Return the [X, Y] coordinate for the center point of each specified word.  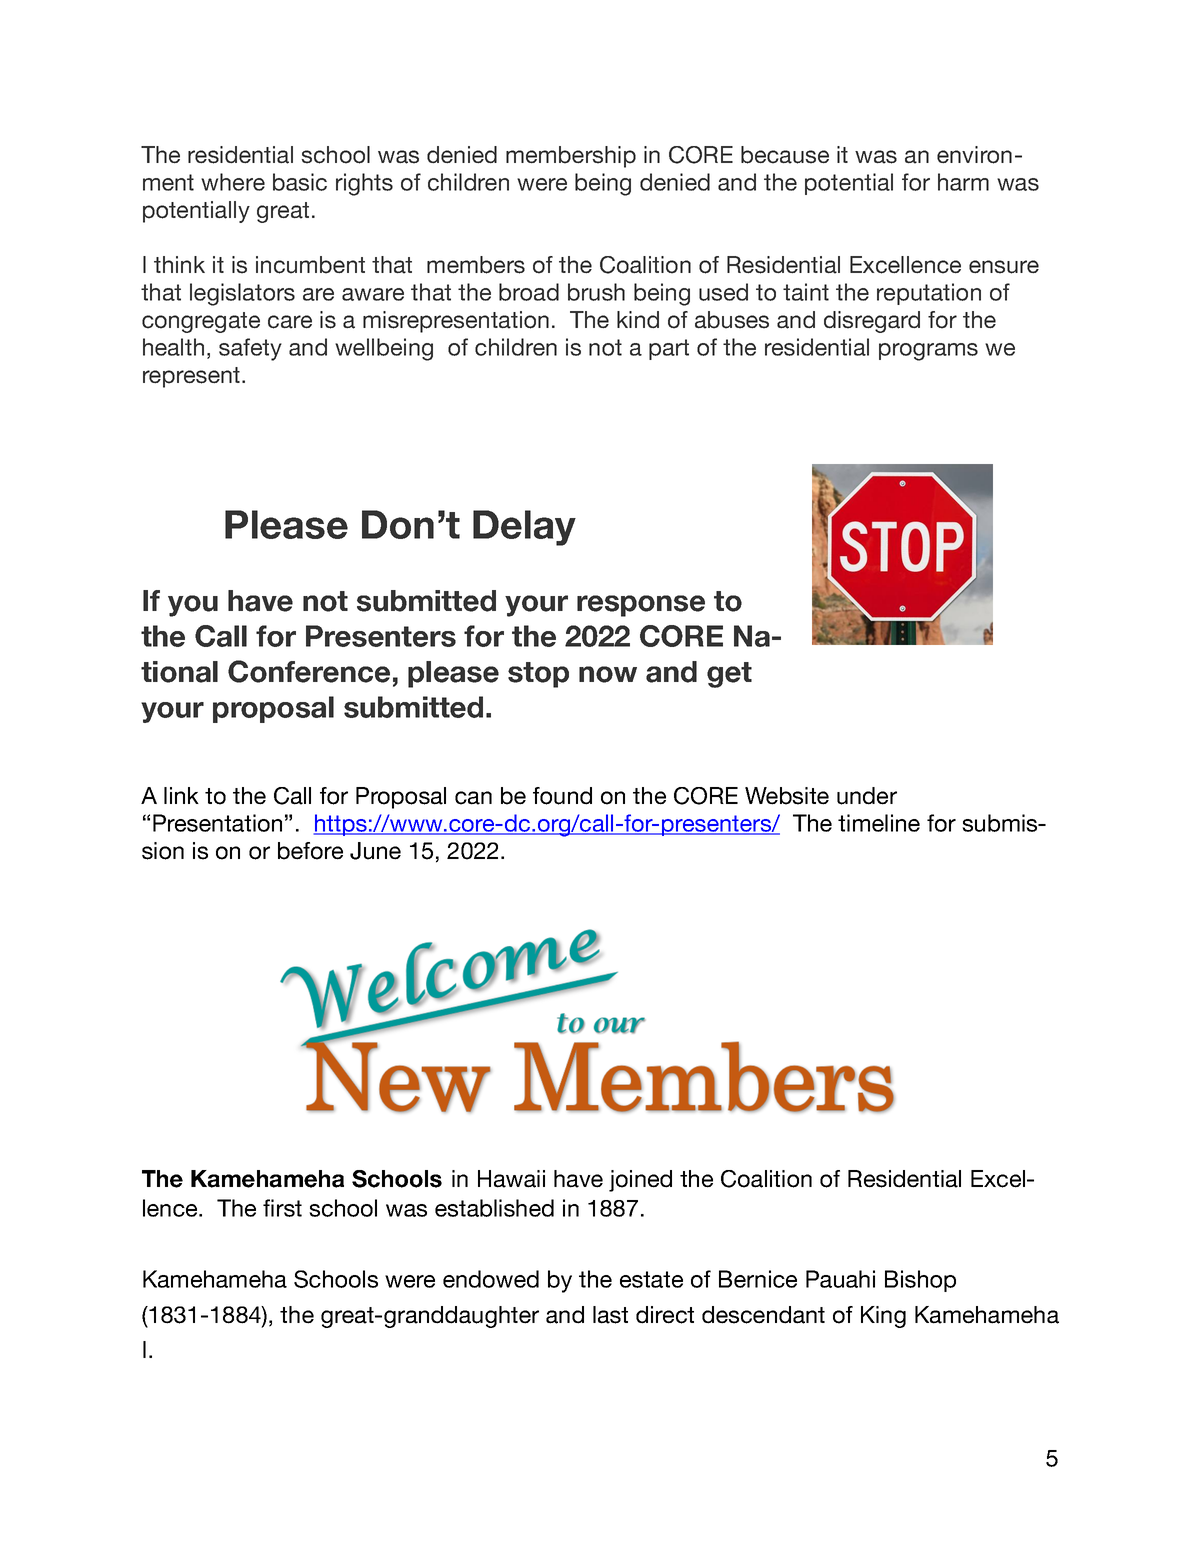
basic [300, 182]
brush [596, 292]
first [282, 1208]
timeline [879, 823]
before [310, 851]
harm [963, 182]
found [562, 796]
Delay [524, 528]
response [641, 606]
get [729, 675]
